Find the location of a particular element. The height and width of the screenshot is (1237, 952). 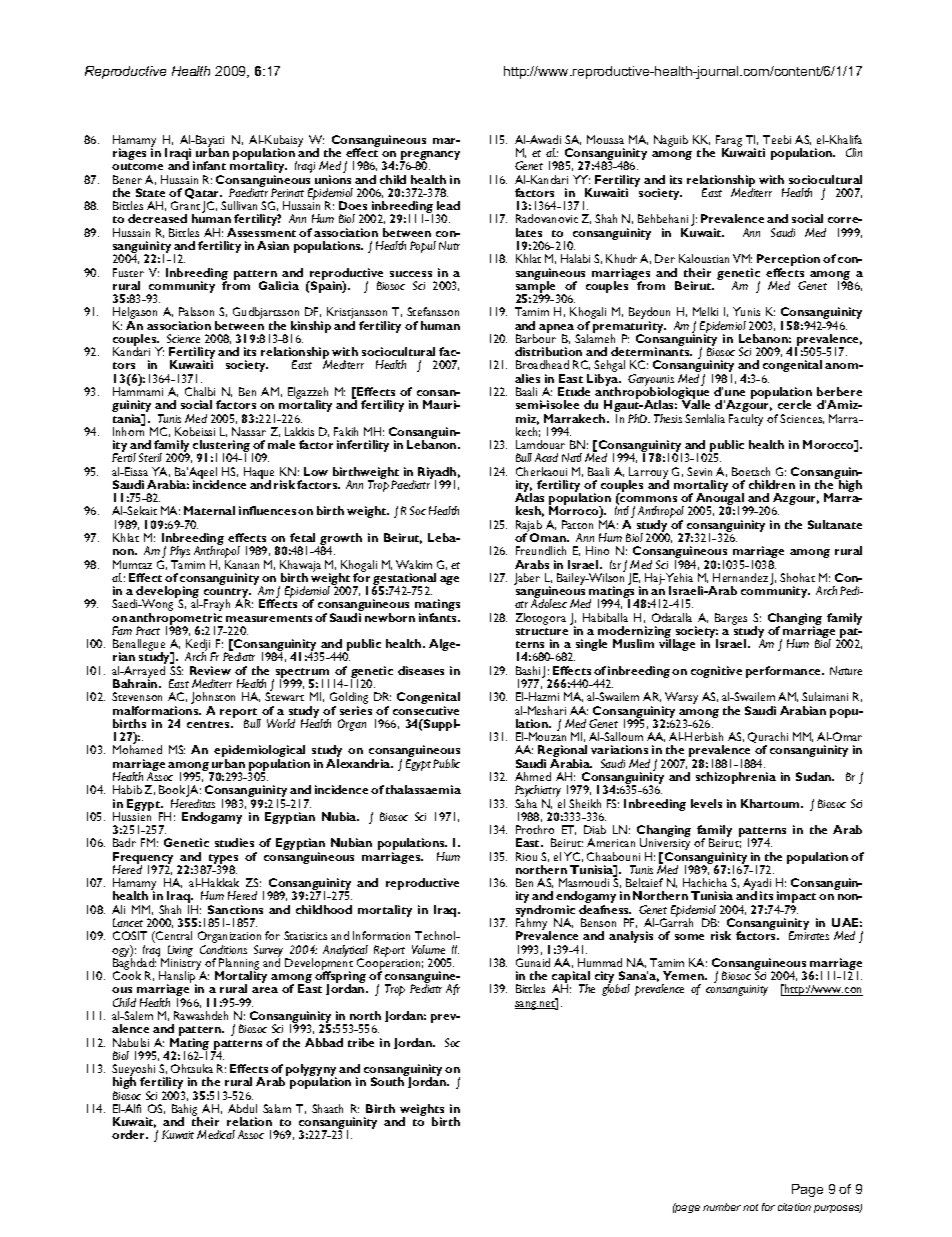

Afr is located at coordinates (453, 989).
